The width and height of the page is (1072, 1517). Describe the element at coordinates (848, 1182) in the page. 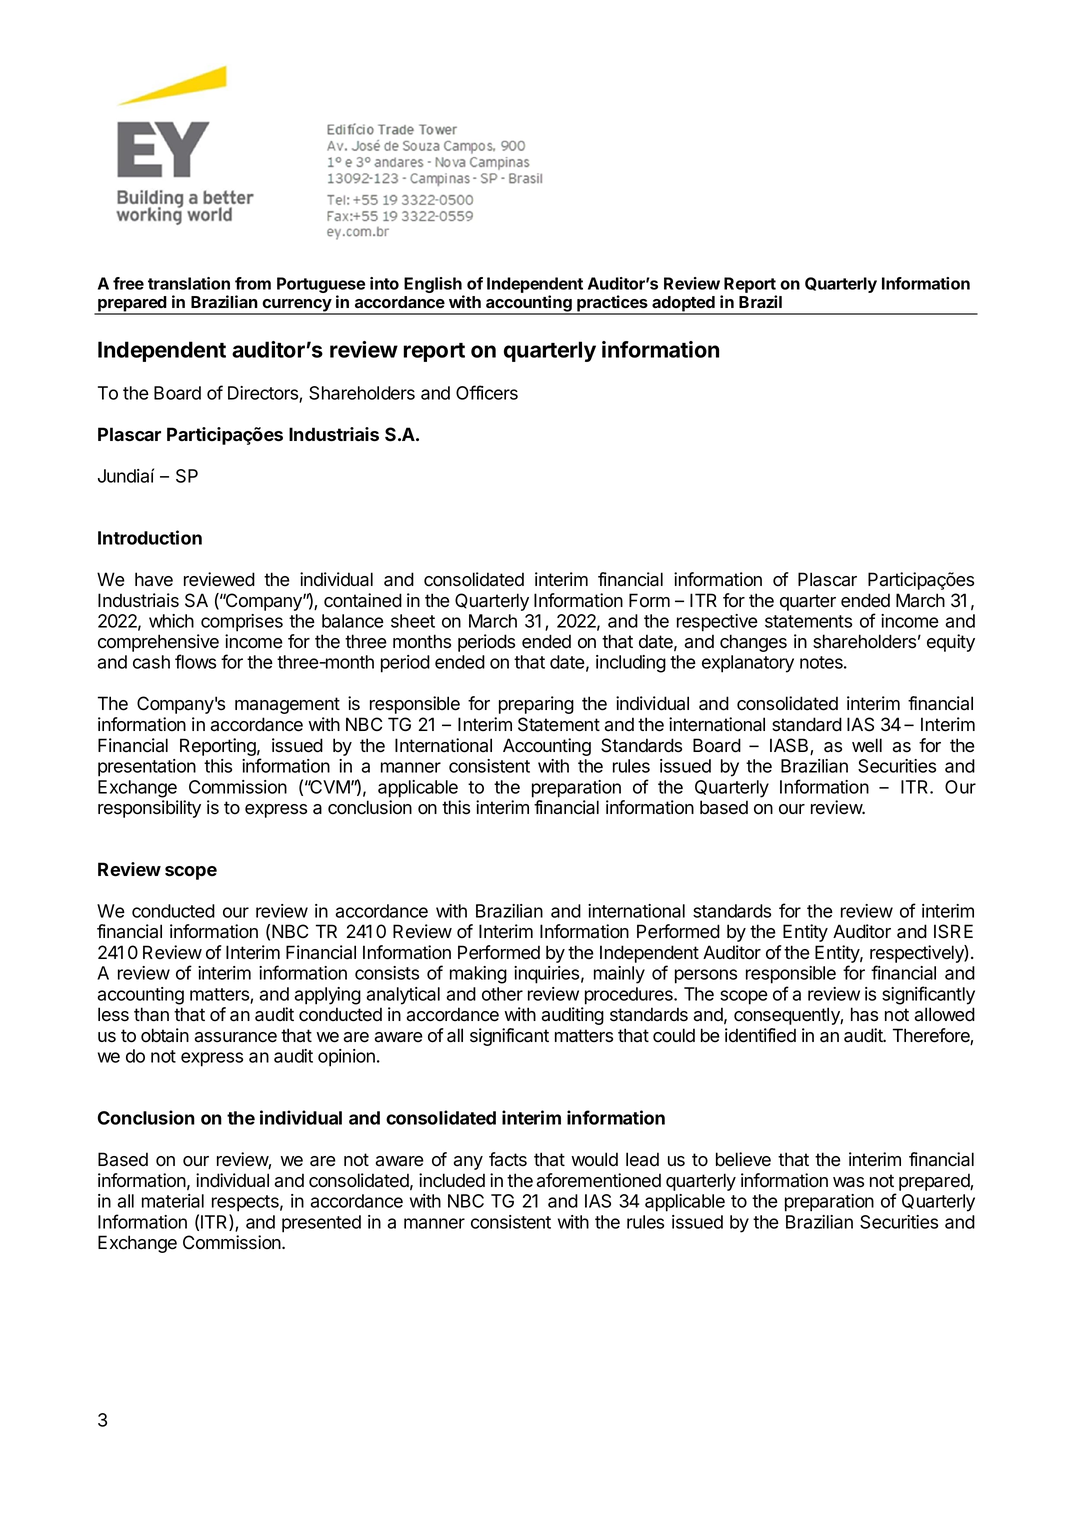

I see `was` at that location.
